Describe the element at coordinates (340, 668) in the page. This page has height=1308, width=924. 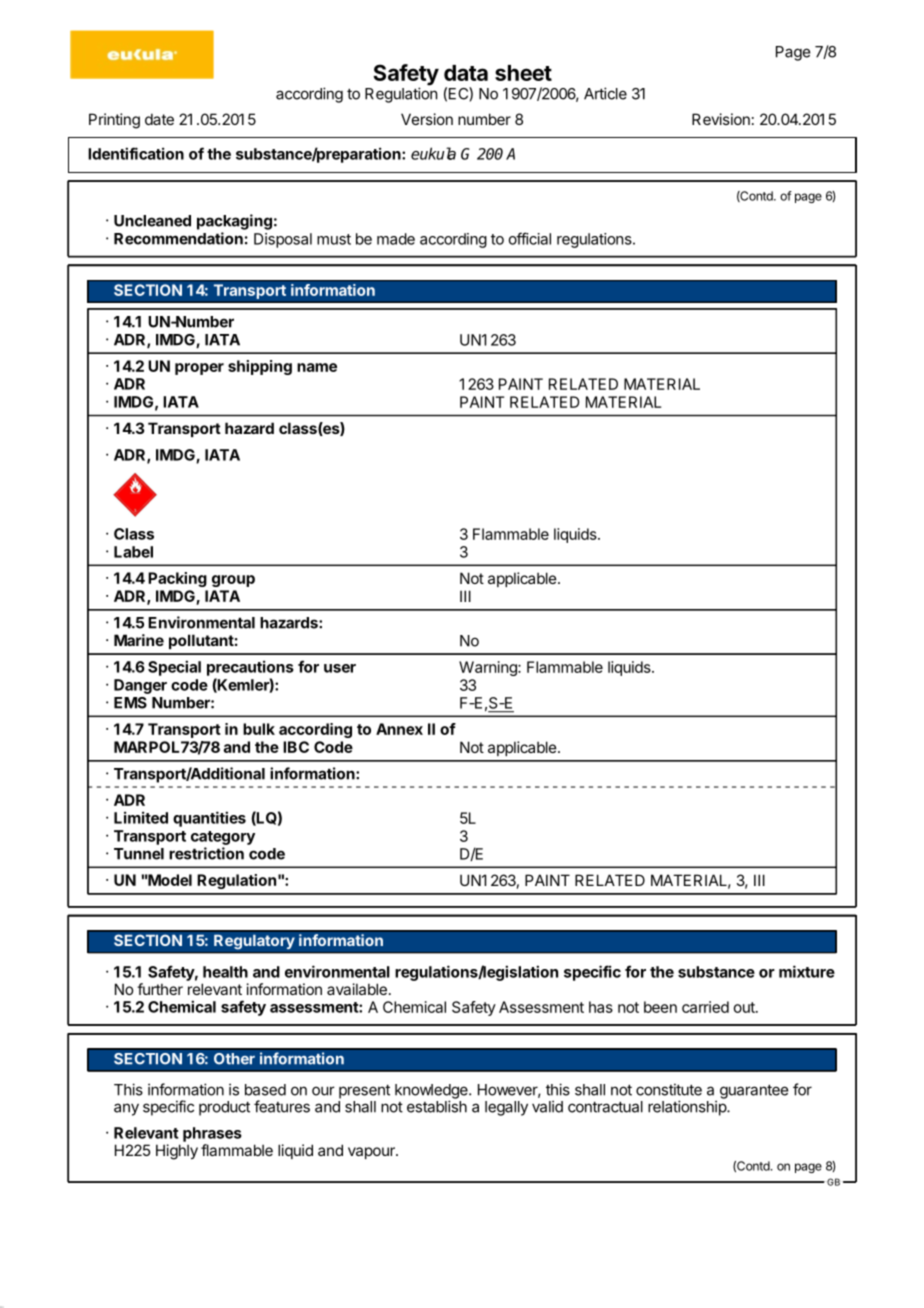
I see `user` at that location.
